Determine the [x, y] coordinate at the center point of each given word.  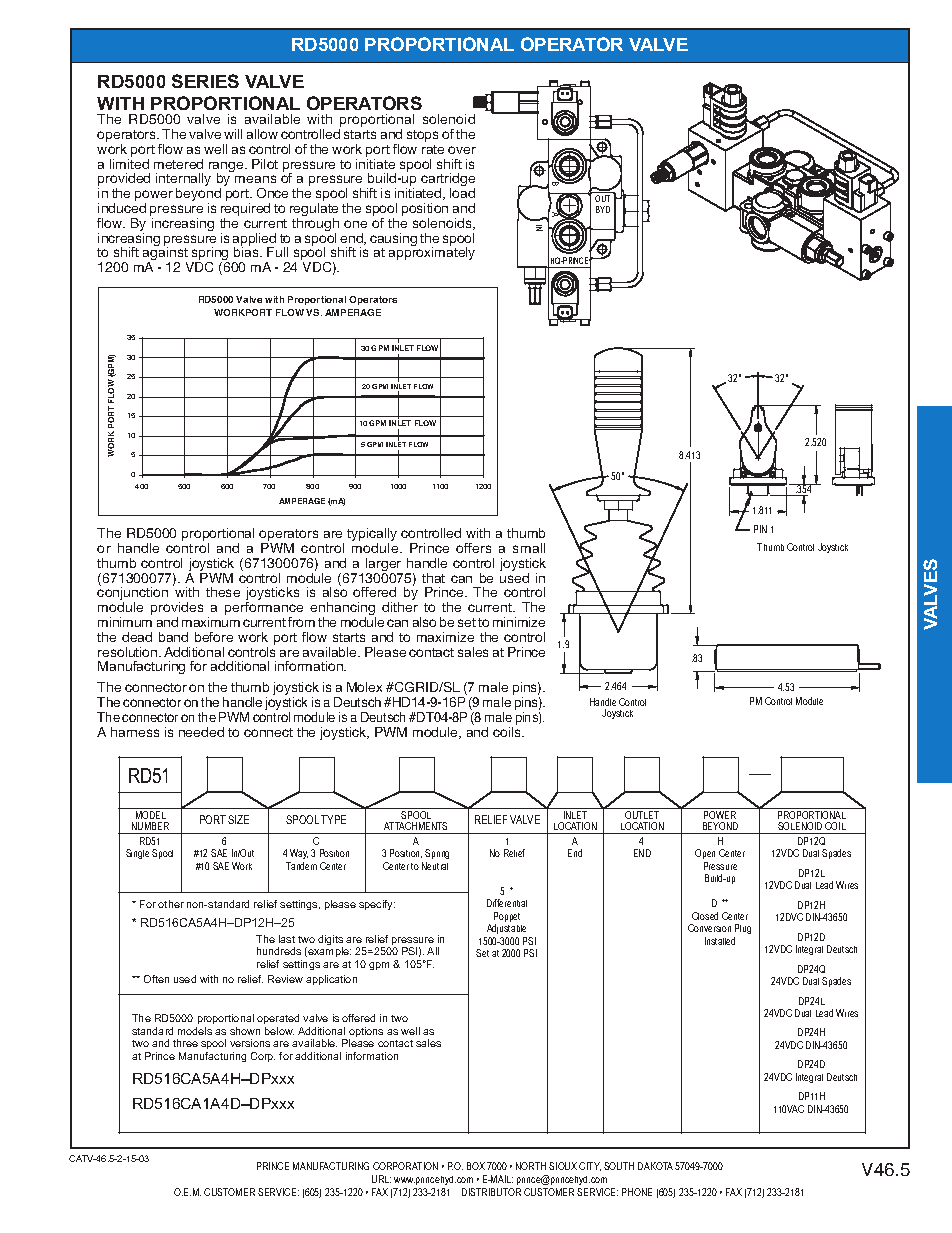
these [223, 592]
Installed [720, 941]
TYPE [333, 819]
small [529, 548]
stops [422, 136]
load [462, 193]
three [185, 1043]
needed [201, 732]
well [410, 1031]
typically [372, 536]
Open [705, 854]
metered [178, 164]
